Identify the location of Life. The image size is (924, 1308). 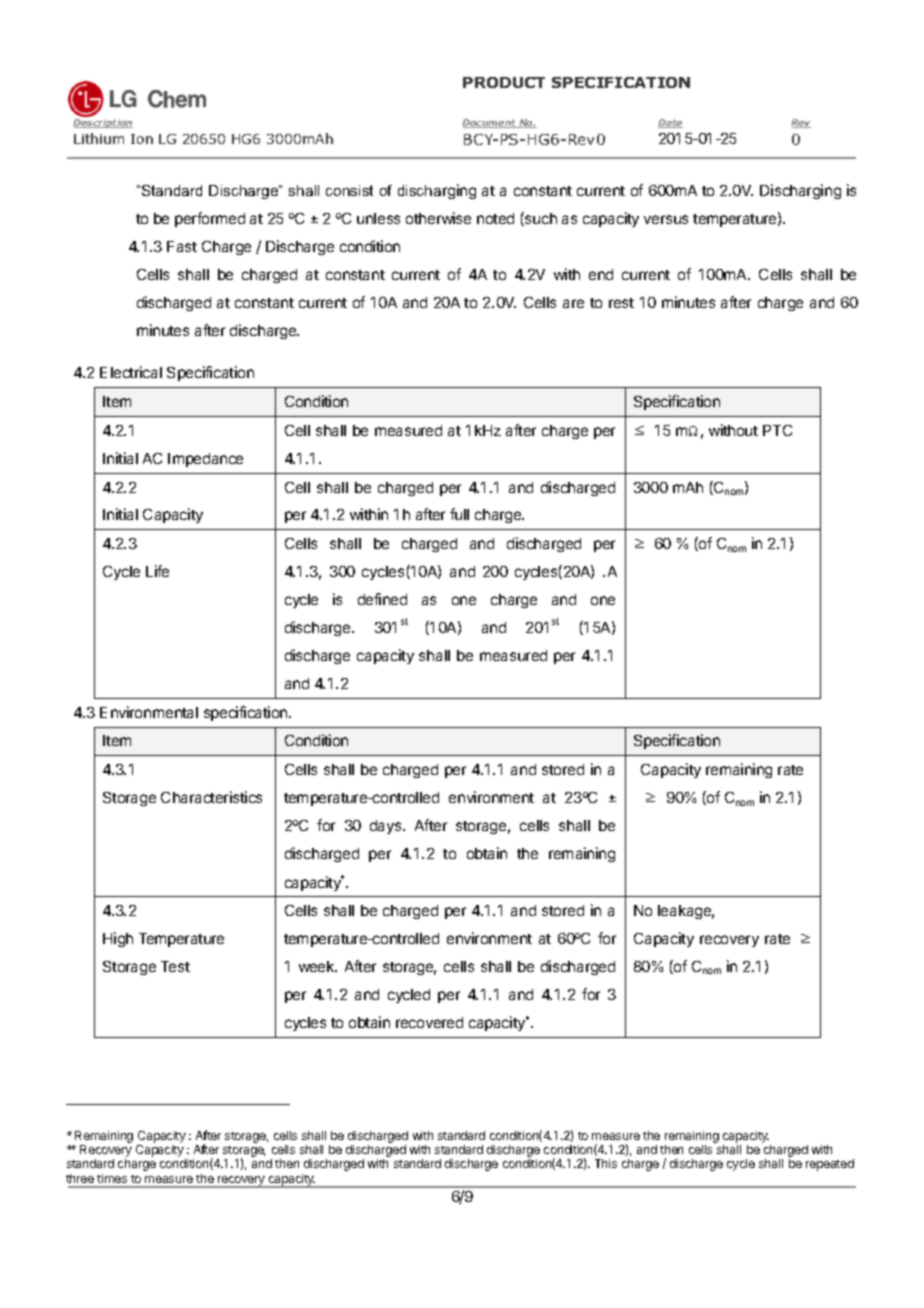
(157, 571).
